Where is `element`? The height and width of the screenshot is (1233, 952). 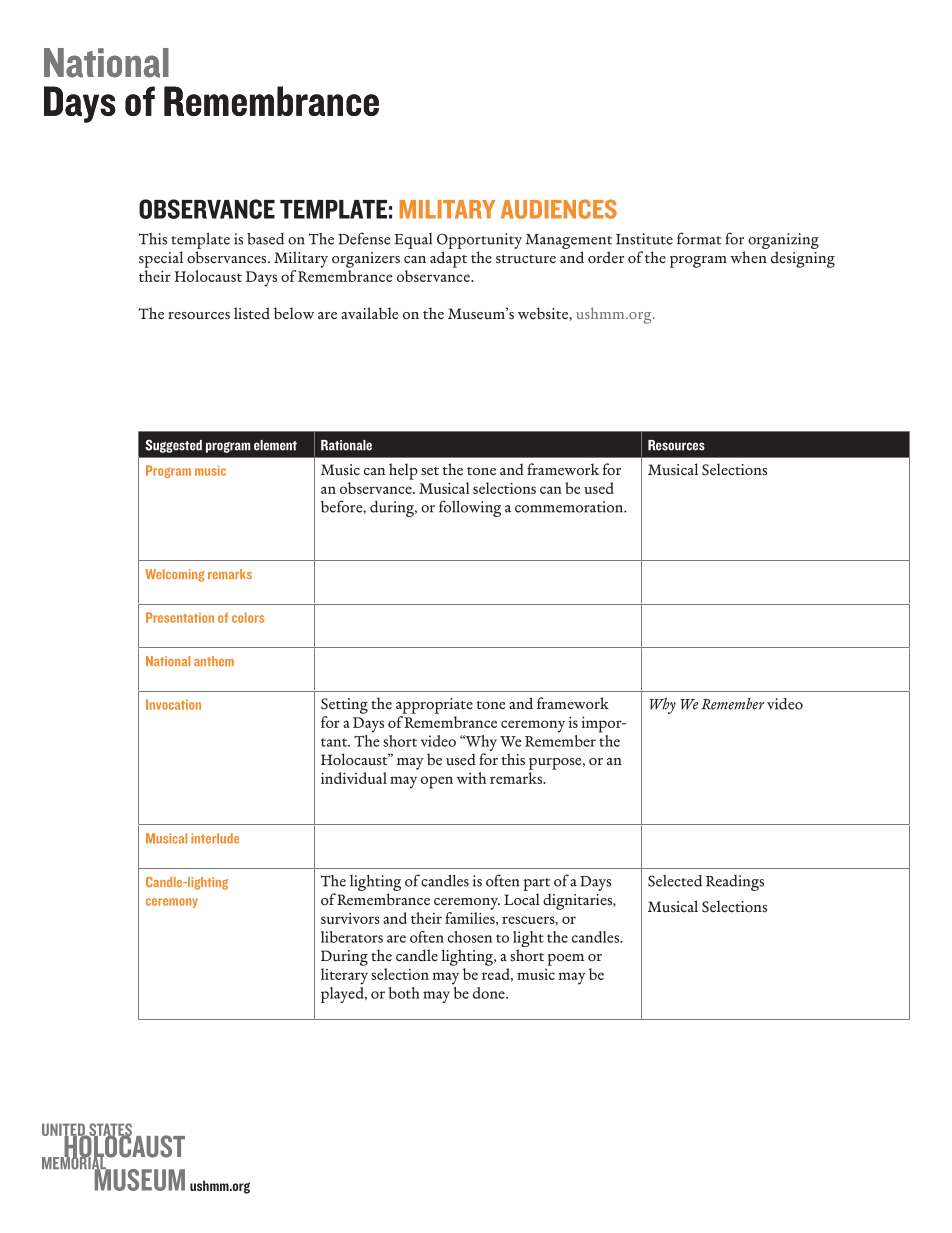 element is located at coordinates (275, 445).
